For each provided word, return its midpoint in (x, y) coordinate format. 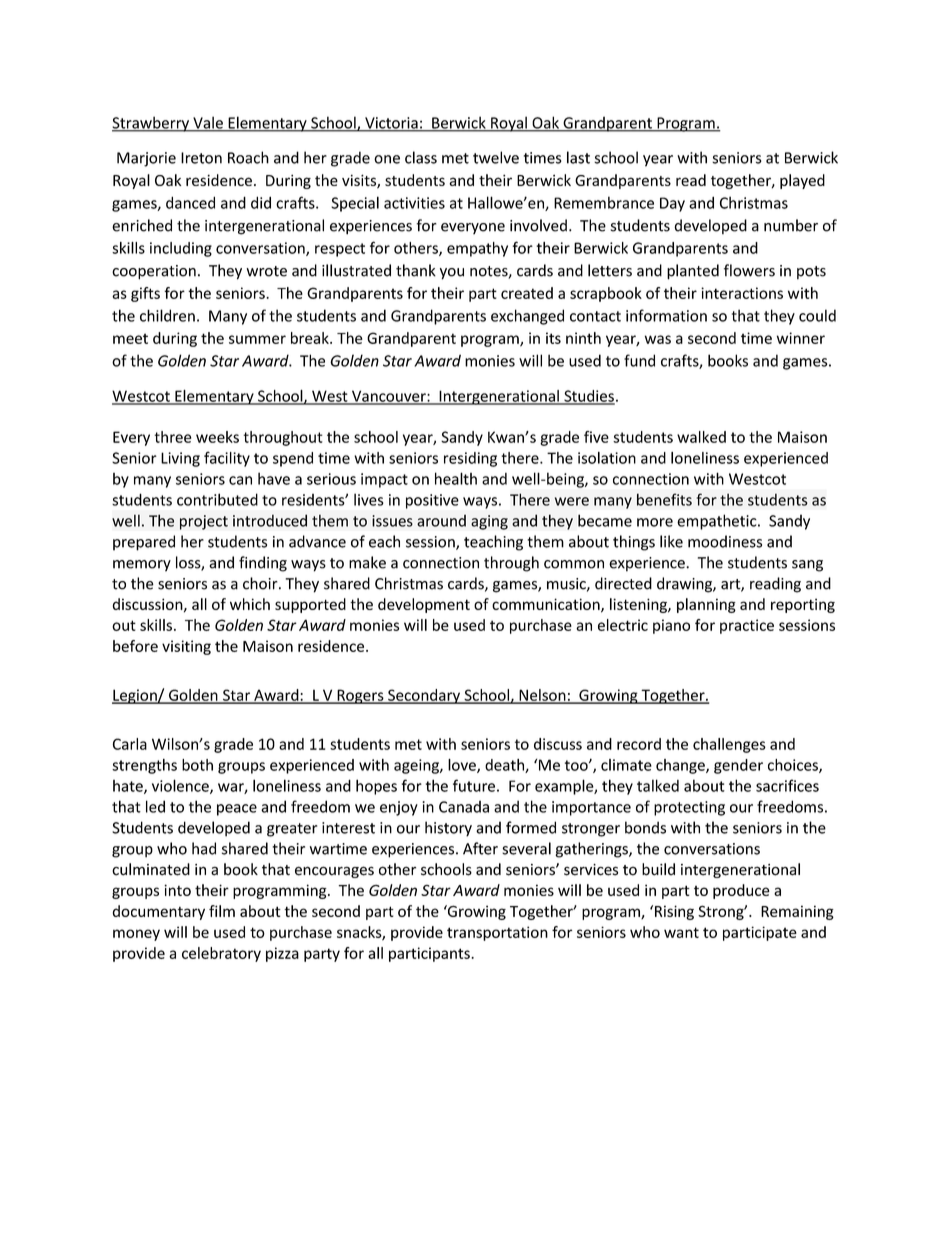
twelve (496, 157)
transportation (497, 933)
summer (257, 339)
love (463, 766)
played (802, 181)
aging (489, 522)
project (204, 522)
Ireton (201, 158)
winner (801, 338)
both (197, 765)
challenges (729, 745)
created (527, 293)
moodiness (725, 541)
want (681, 932)
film (222, 911)
